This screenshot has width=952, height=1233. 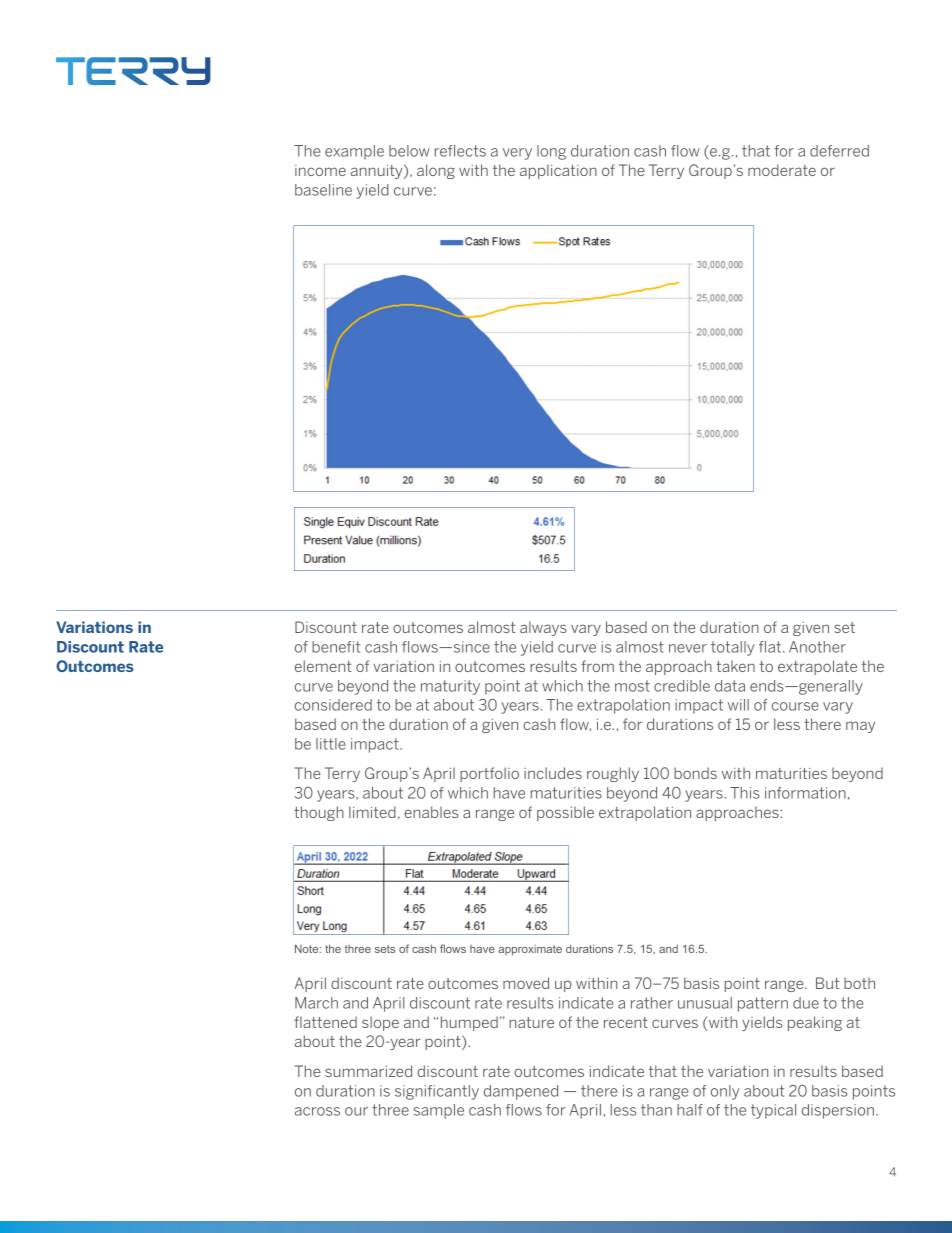 What do you see at coordinates (613, 774) in the screenshot?
I see `roughly` at bounding box center [613, 774].
